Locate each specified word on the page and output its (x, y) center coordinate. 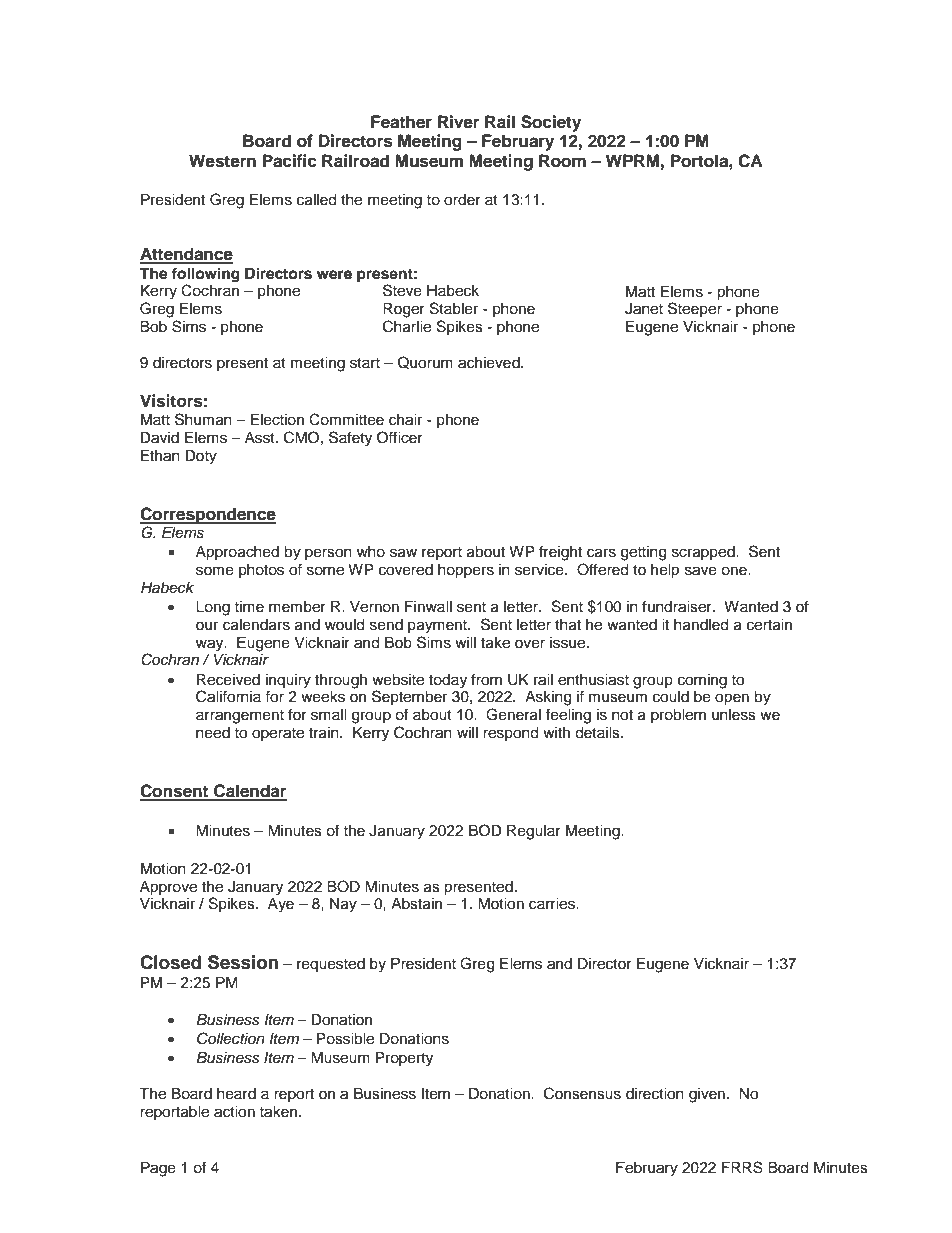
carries (553, 904)
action (234, 1112)
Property (404, 1059)
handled (701, 625)
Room (562, 161)
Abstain (416, 904)
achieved (490, 363)
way (211, 645)
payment (438, 627)
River (458, 122)
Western (222, 161)
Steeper (695, 309)
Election (277, 420)
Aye (281, 905)
